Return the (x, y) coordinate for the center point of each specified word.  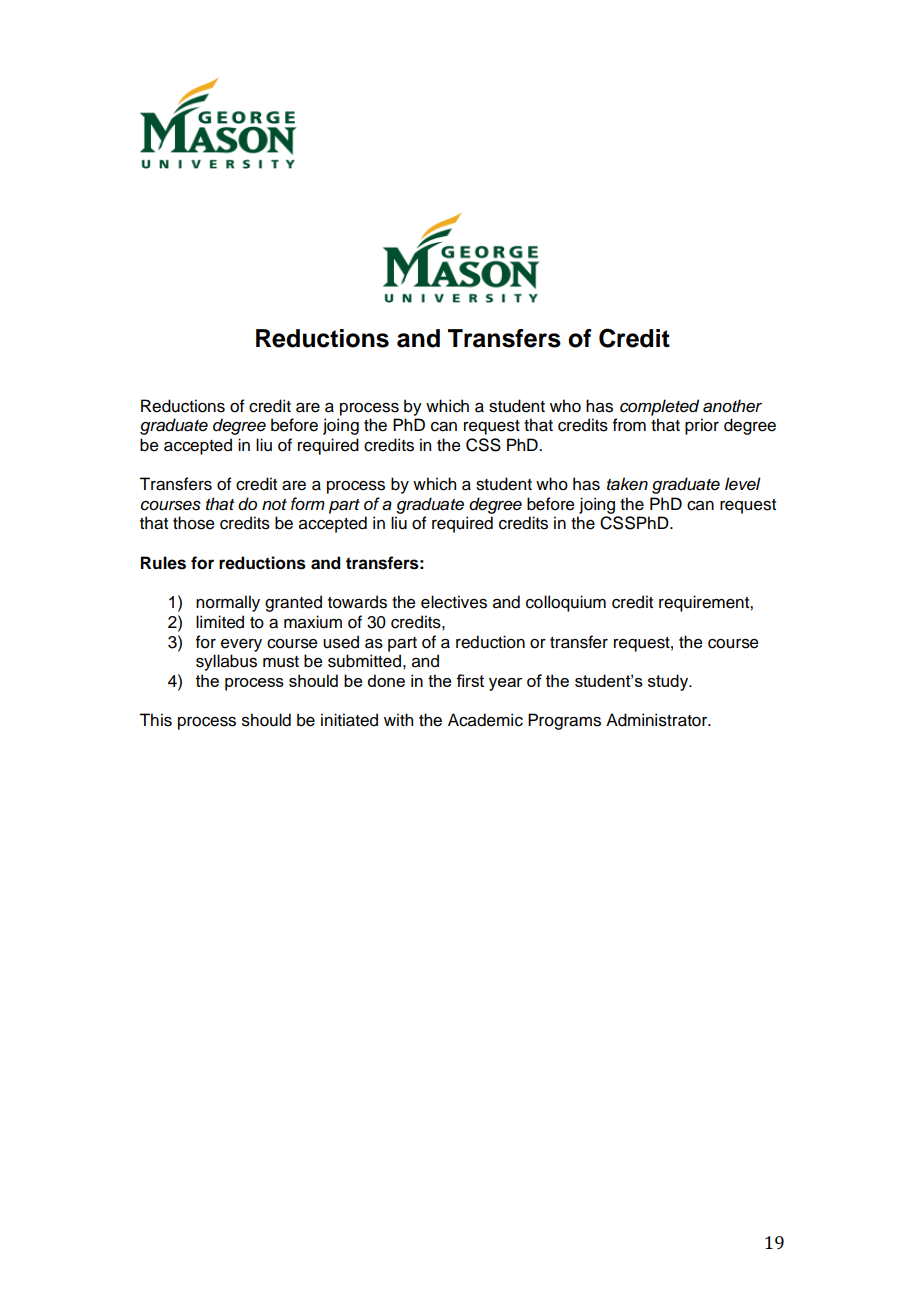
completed (659, 407)
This (155, 720)
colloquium (566, 603)
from (629, 425)
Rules (163, 563)
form (308, 504)
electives (454, 602)
